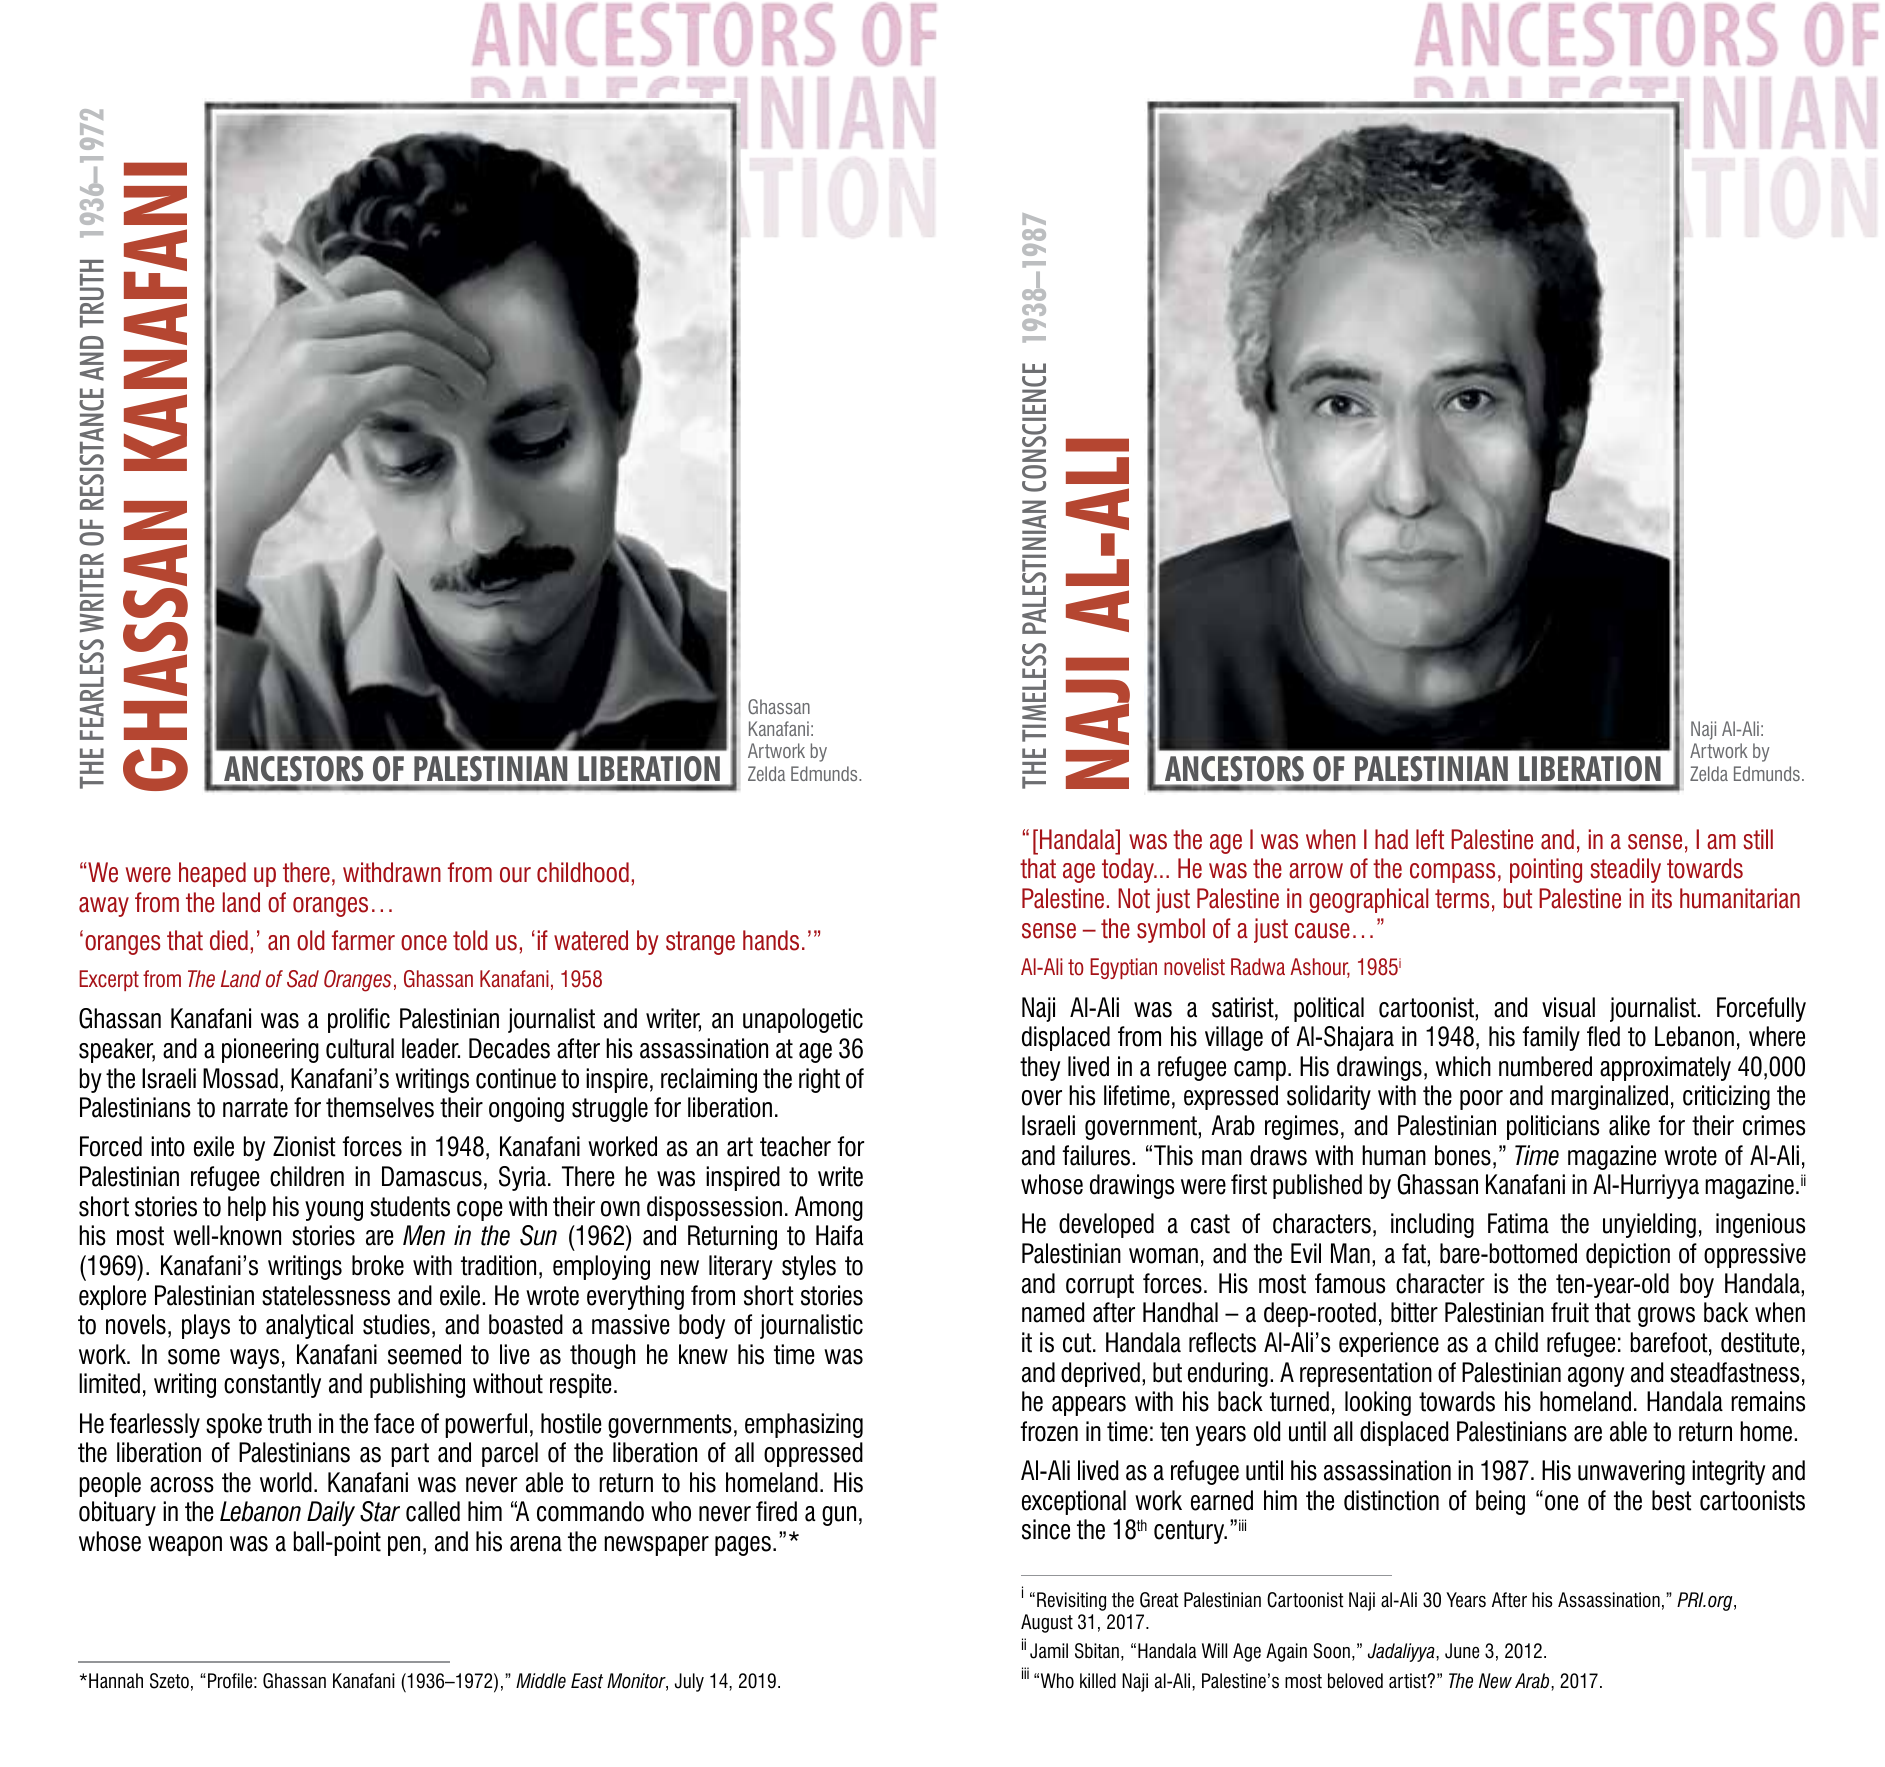 This image has width=1885, height=1767. I want to click on Jamil, so click(1049, 1651).
